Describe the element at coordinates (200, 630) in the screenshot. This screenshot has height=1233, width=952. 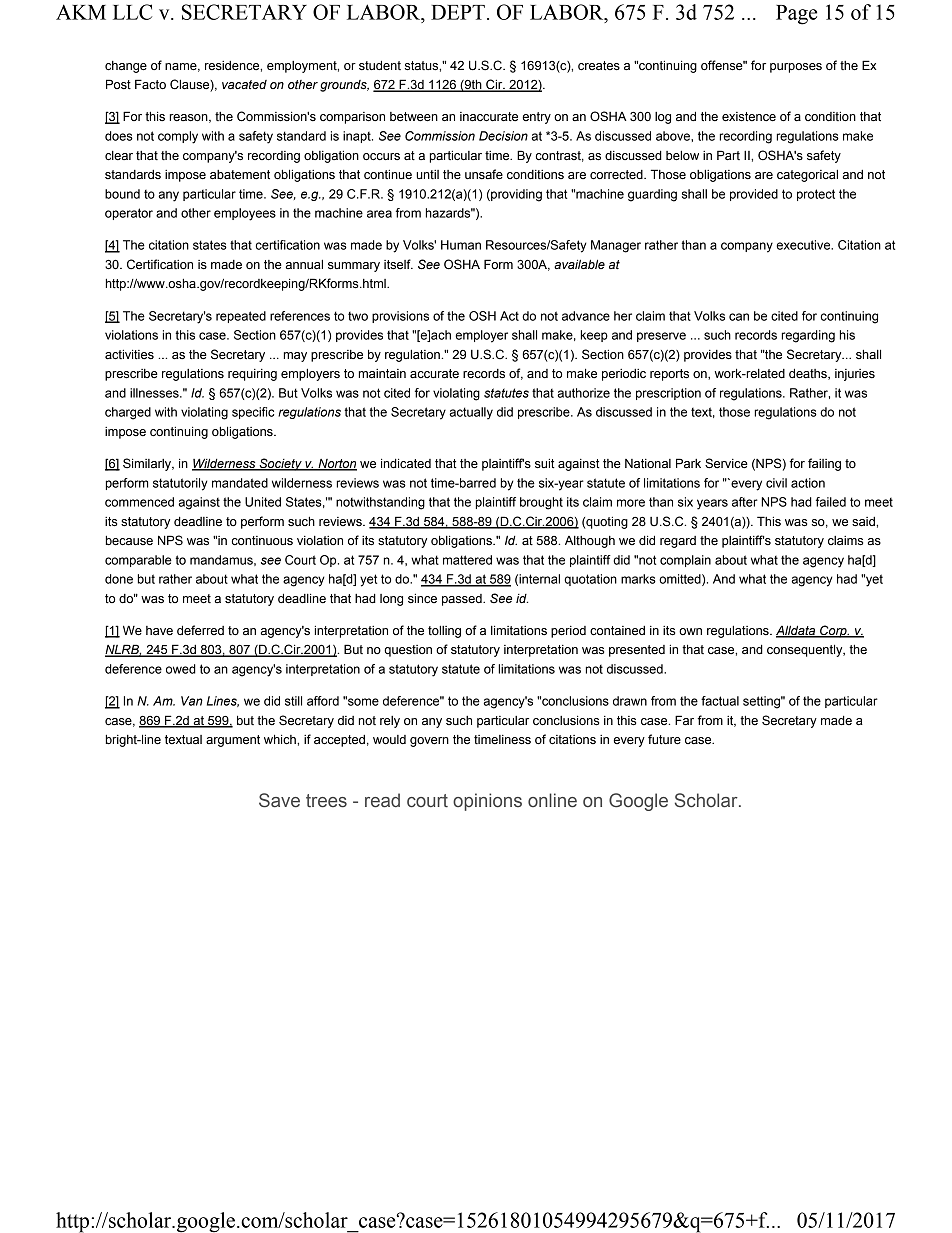
I see `deferred` at that location.
